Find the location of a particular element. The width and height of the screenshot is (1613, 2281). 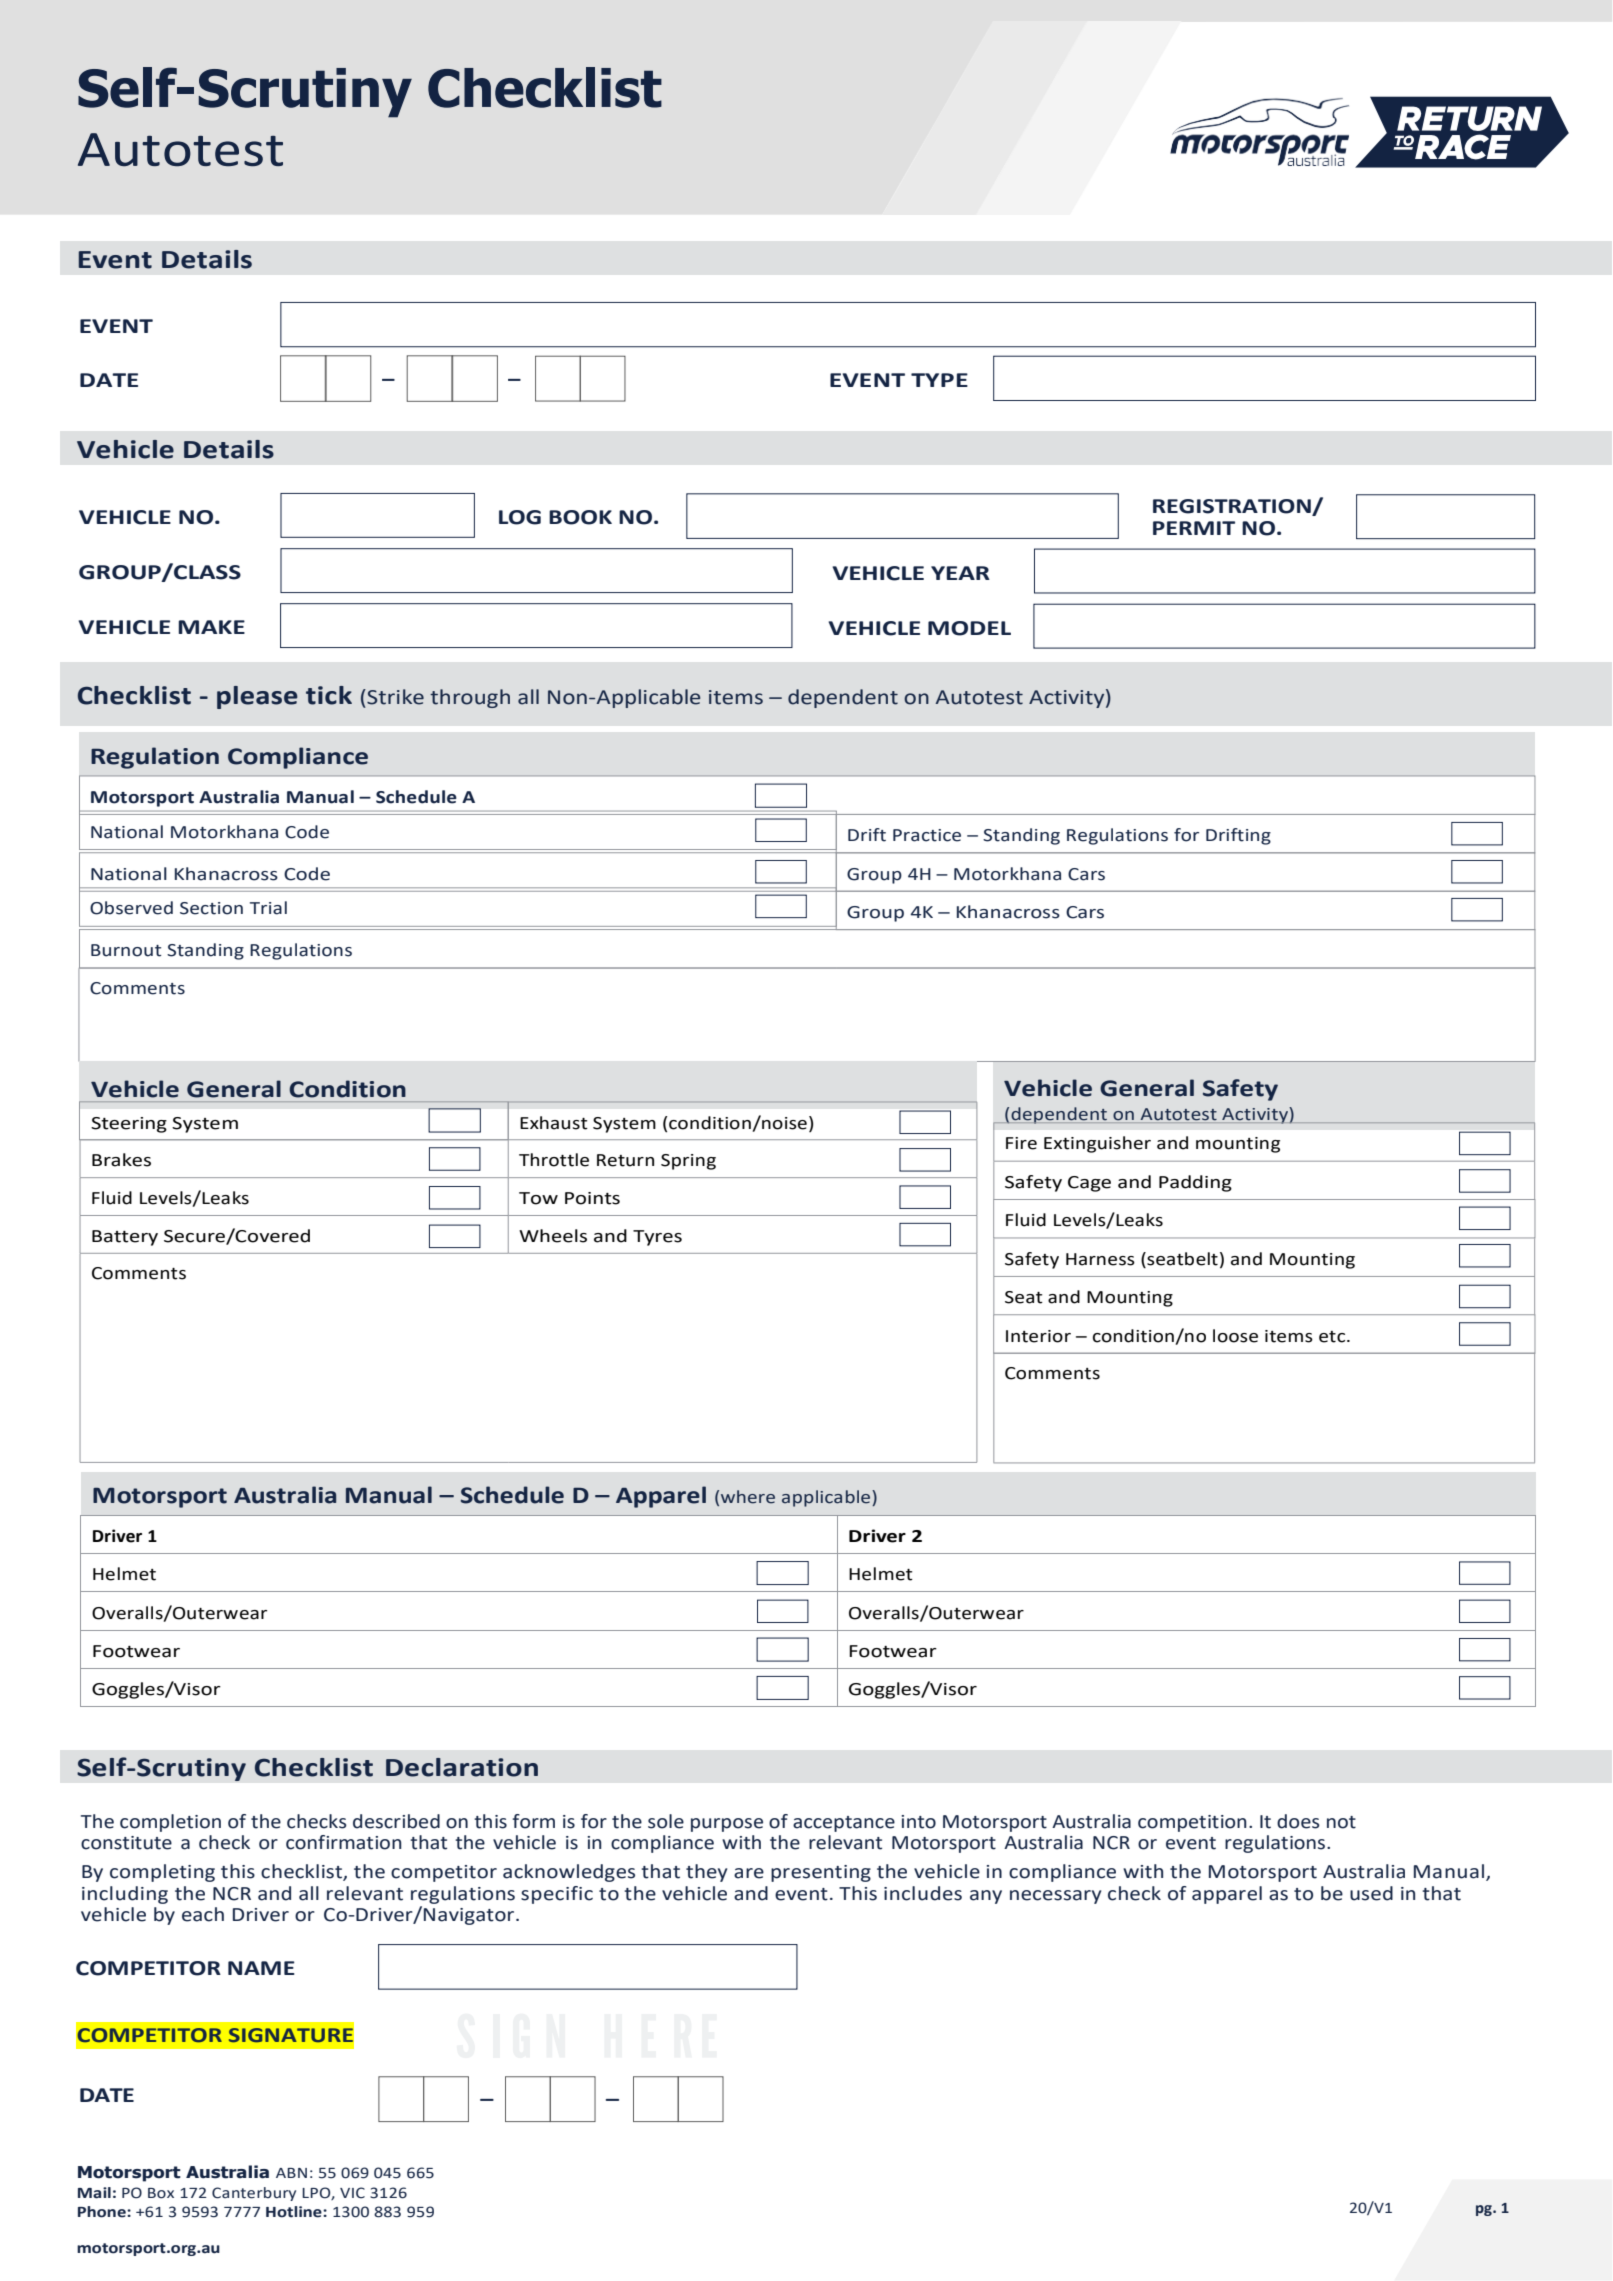

VIC is located at coordinates (352, 2193).
